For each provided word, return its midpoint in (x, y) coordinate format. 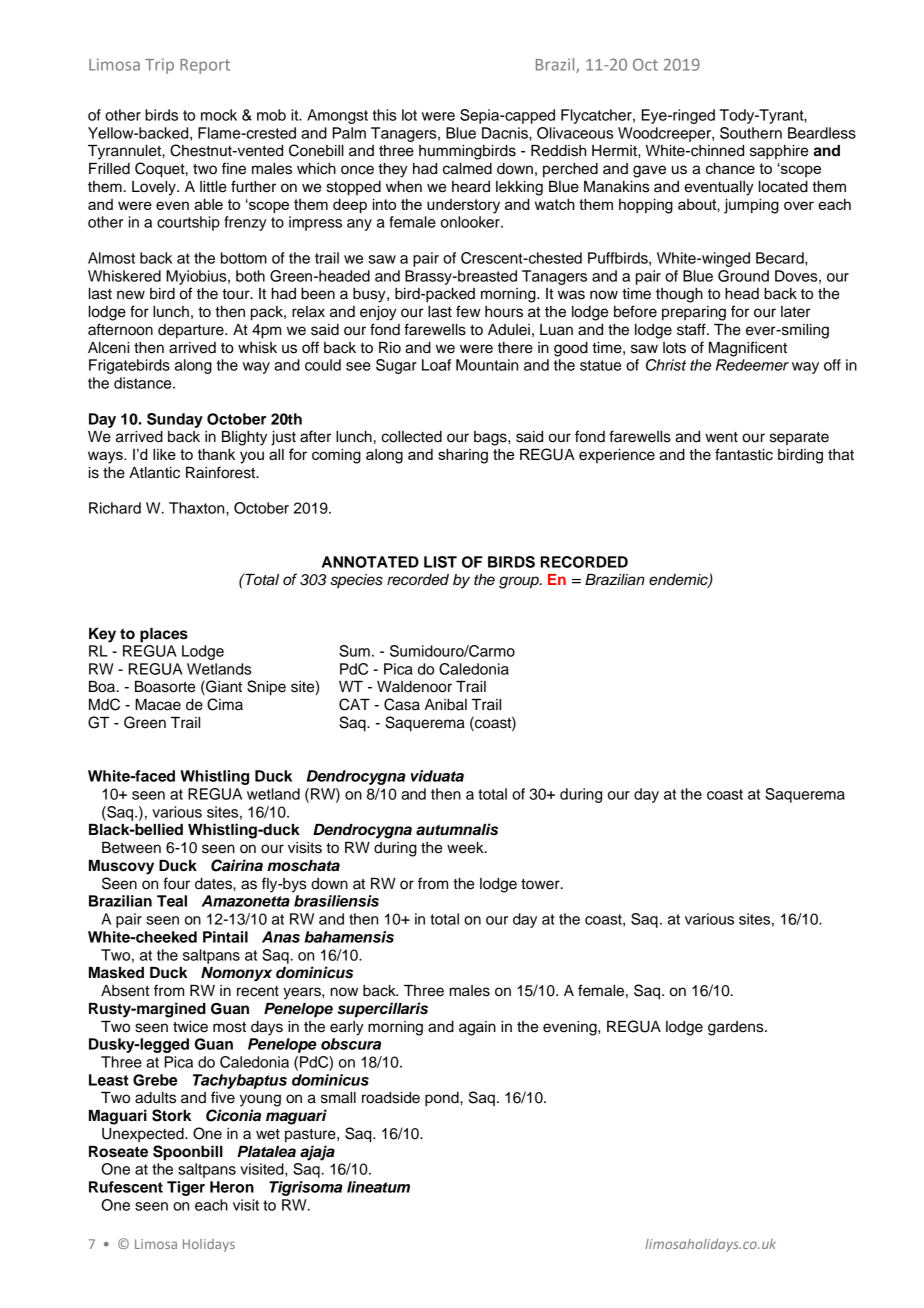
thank (216, 454)
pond (443, 1099)
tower (541, 884)
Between (131, 848)
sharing (463, 456)
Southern (751, 133)
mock (219, 115)
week (466, 848)
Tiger (186, 1188)
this (384, 115)
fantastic (744, 454)
